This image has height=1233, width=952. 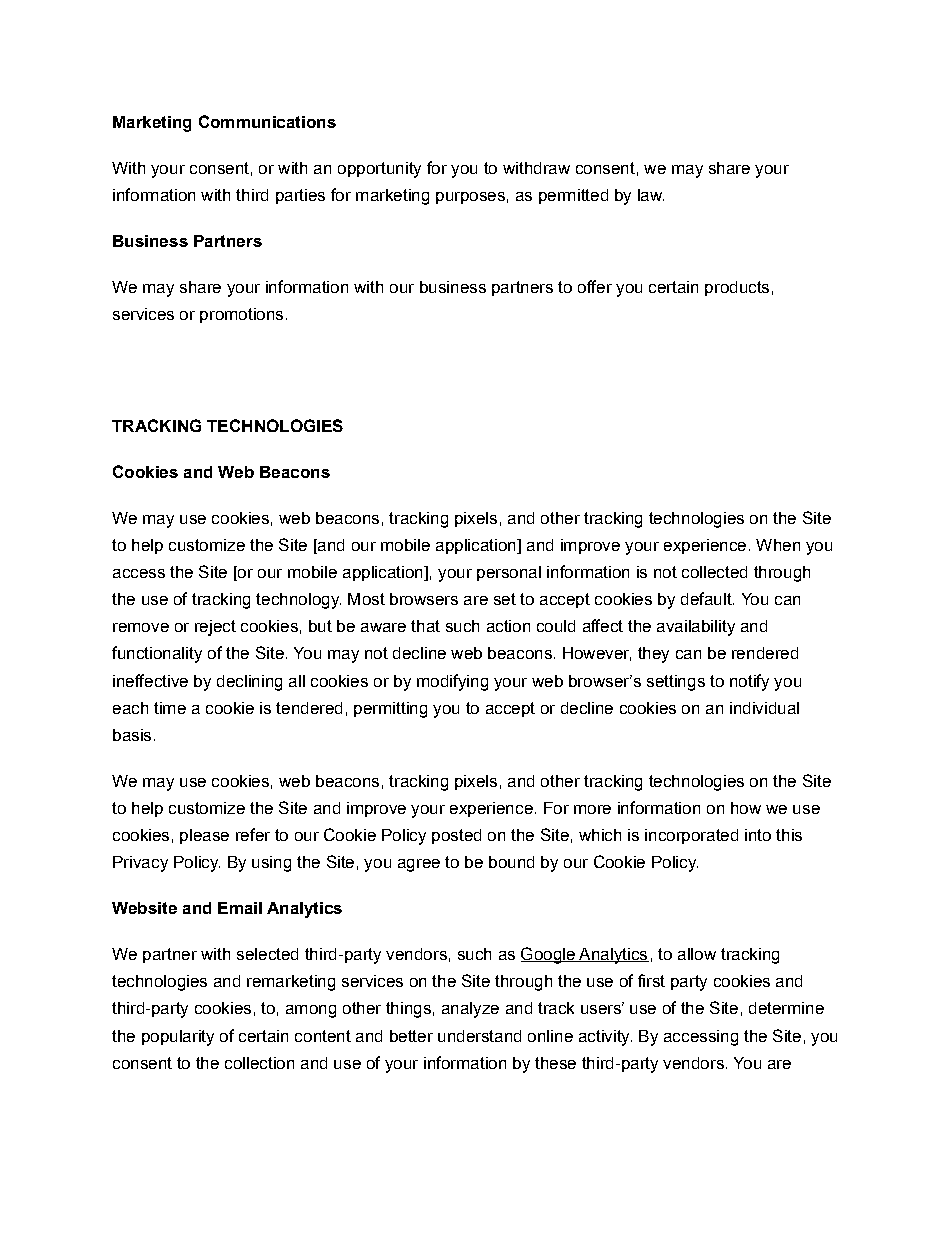 I want to click on please, so click(x=204, y=836).
